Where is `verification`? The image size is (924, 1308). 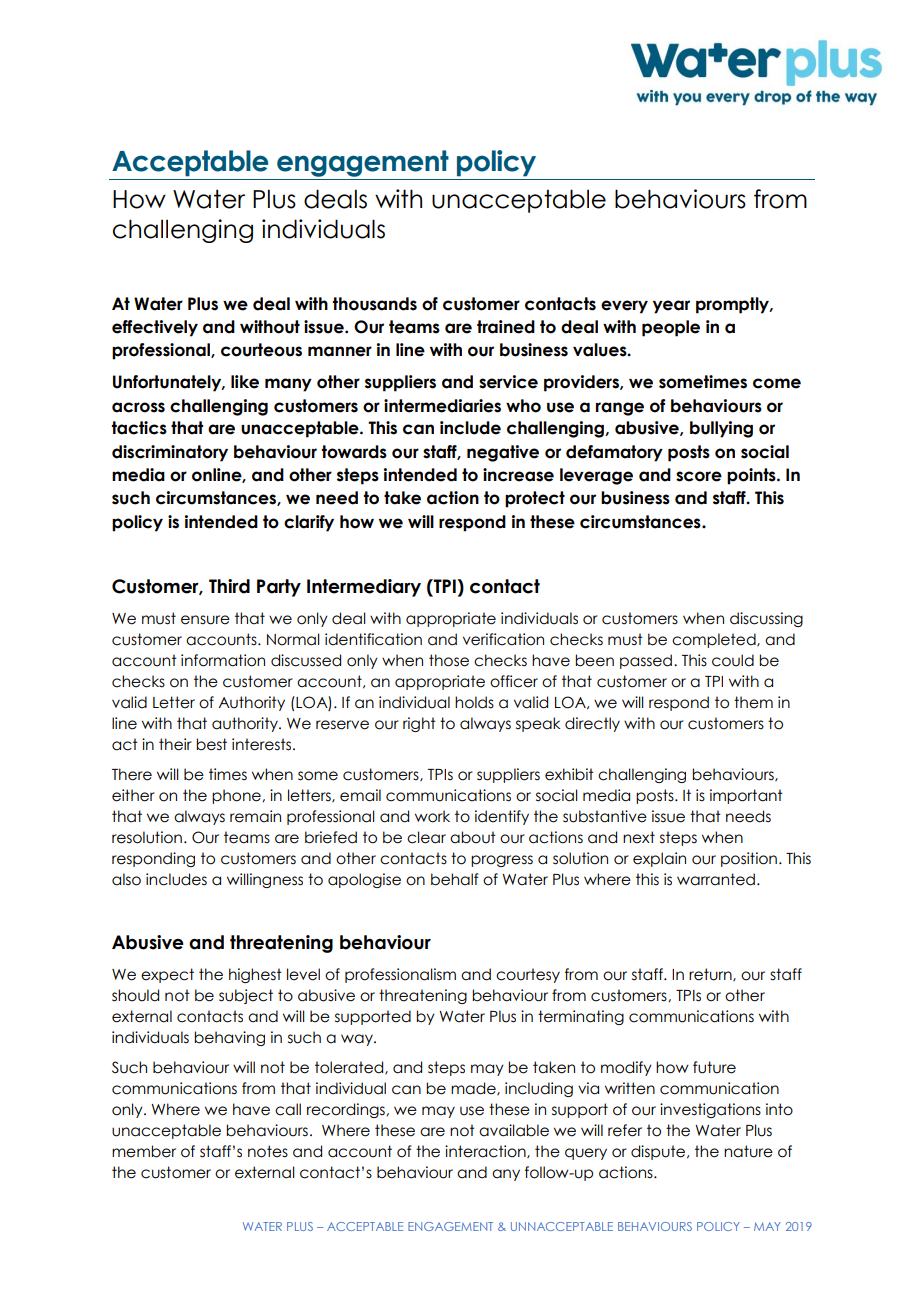 verification is located at coordinates (503, 639).
